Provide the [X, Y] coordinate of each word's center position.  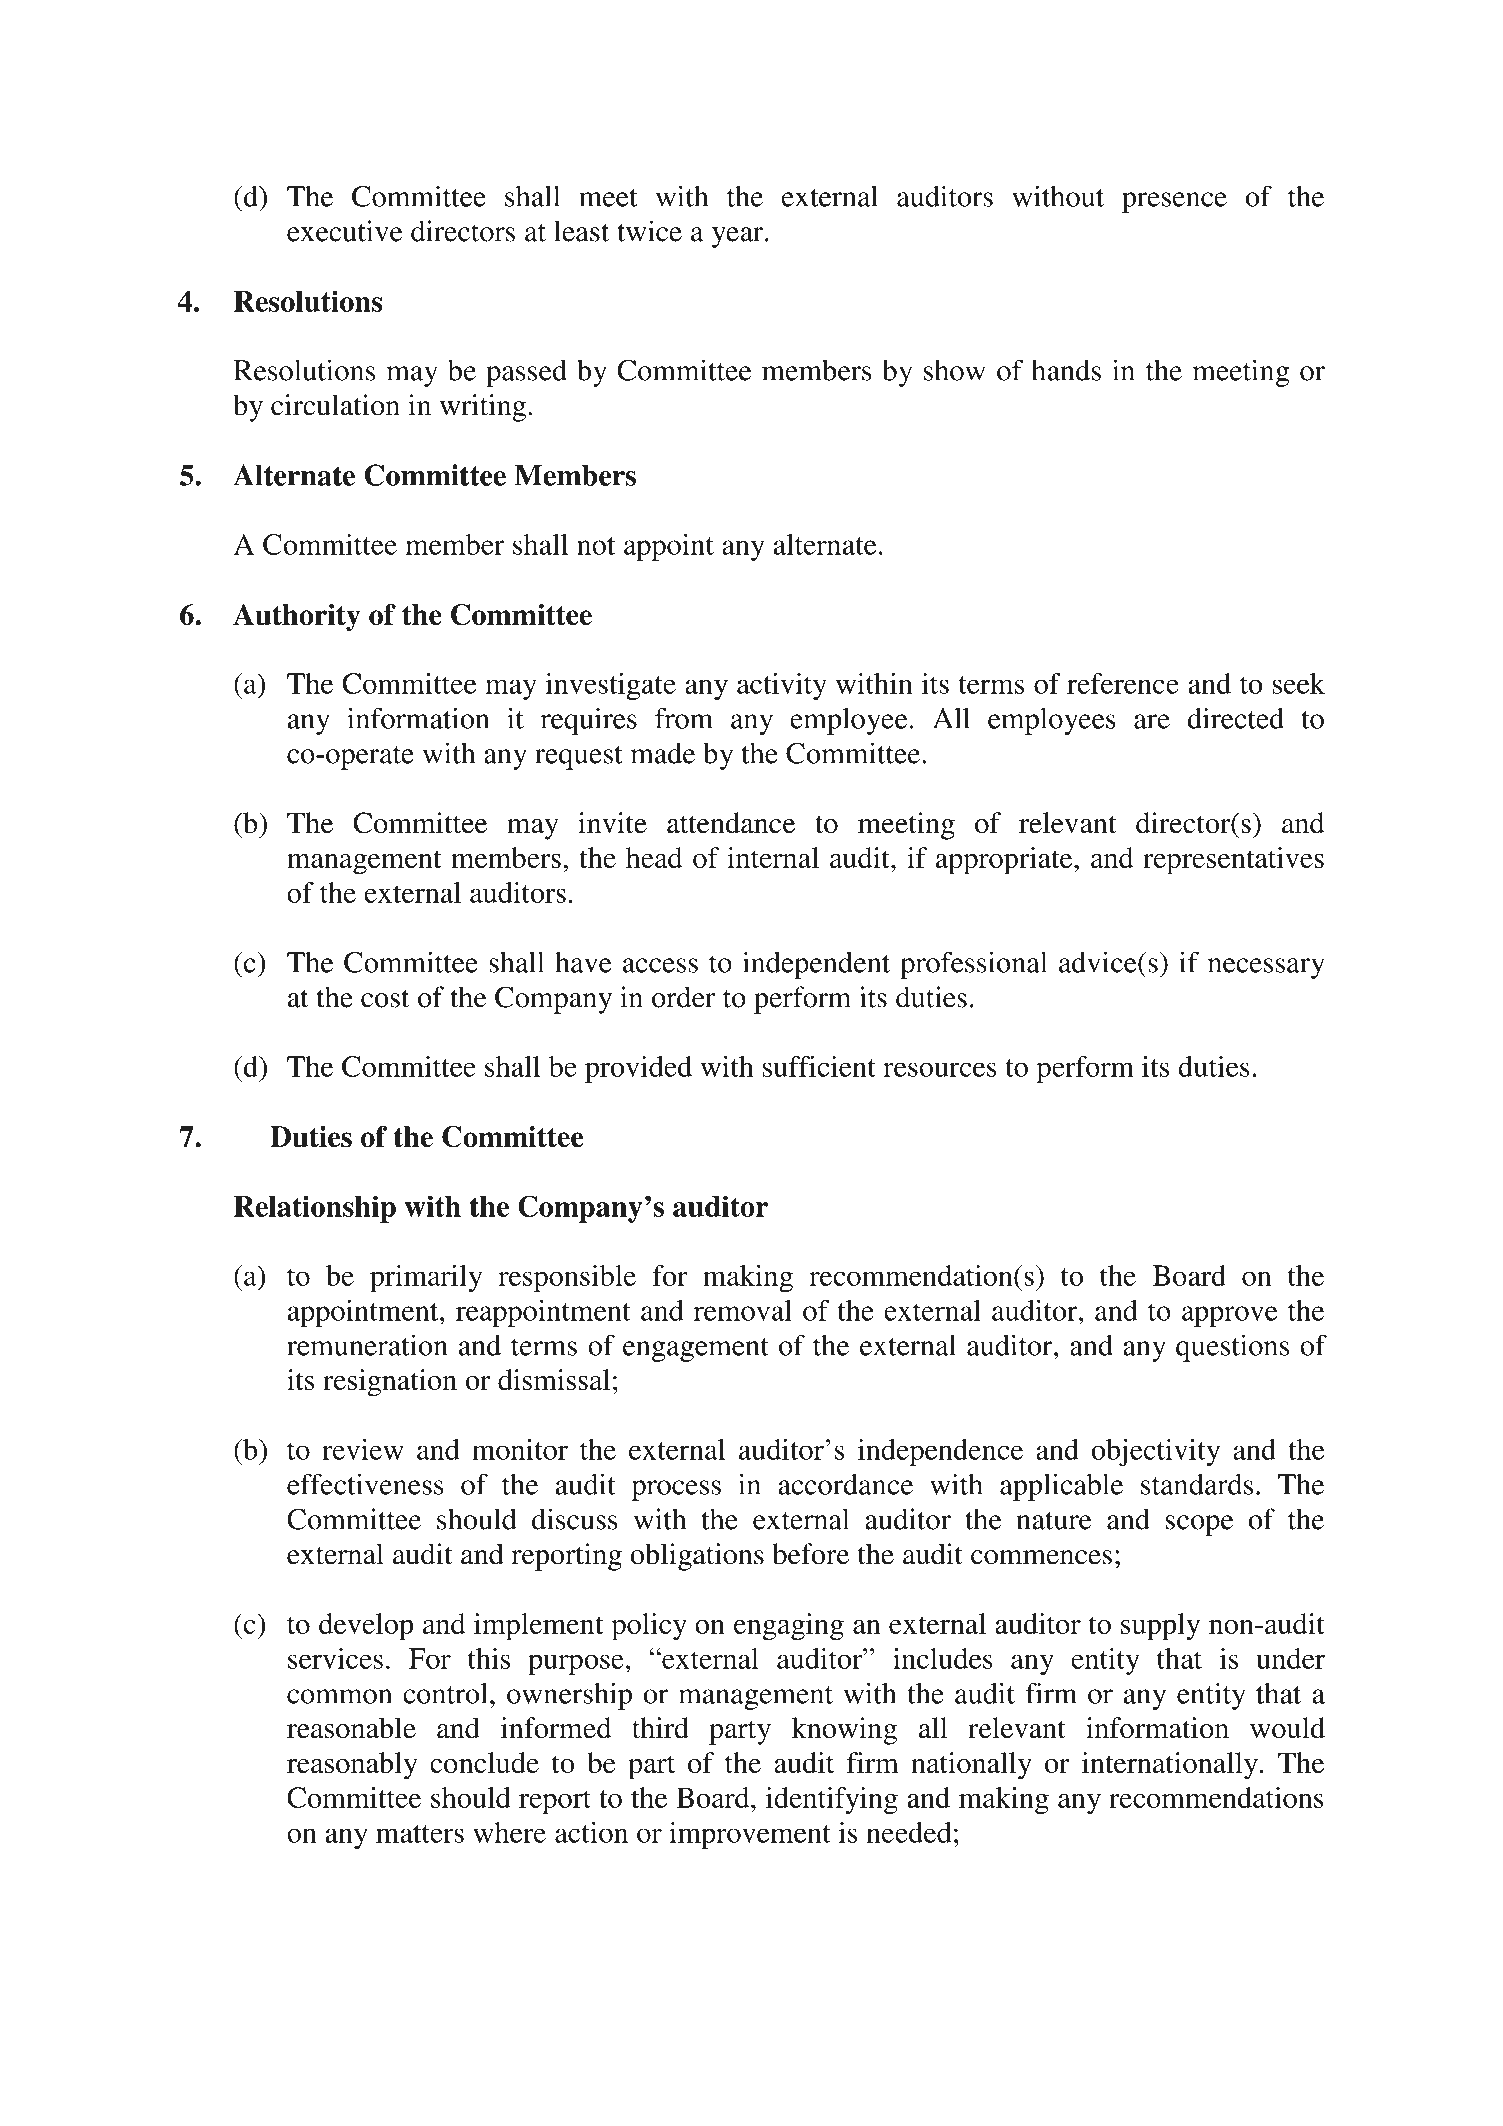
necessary [1266, 968]
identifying [832, 1801]
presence [1174, 202]
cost [385, 999]
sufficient [819, 1066]
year [739, 237]
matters [420, 1834]
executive [344, 231]
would [1287, 1728]
